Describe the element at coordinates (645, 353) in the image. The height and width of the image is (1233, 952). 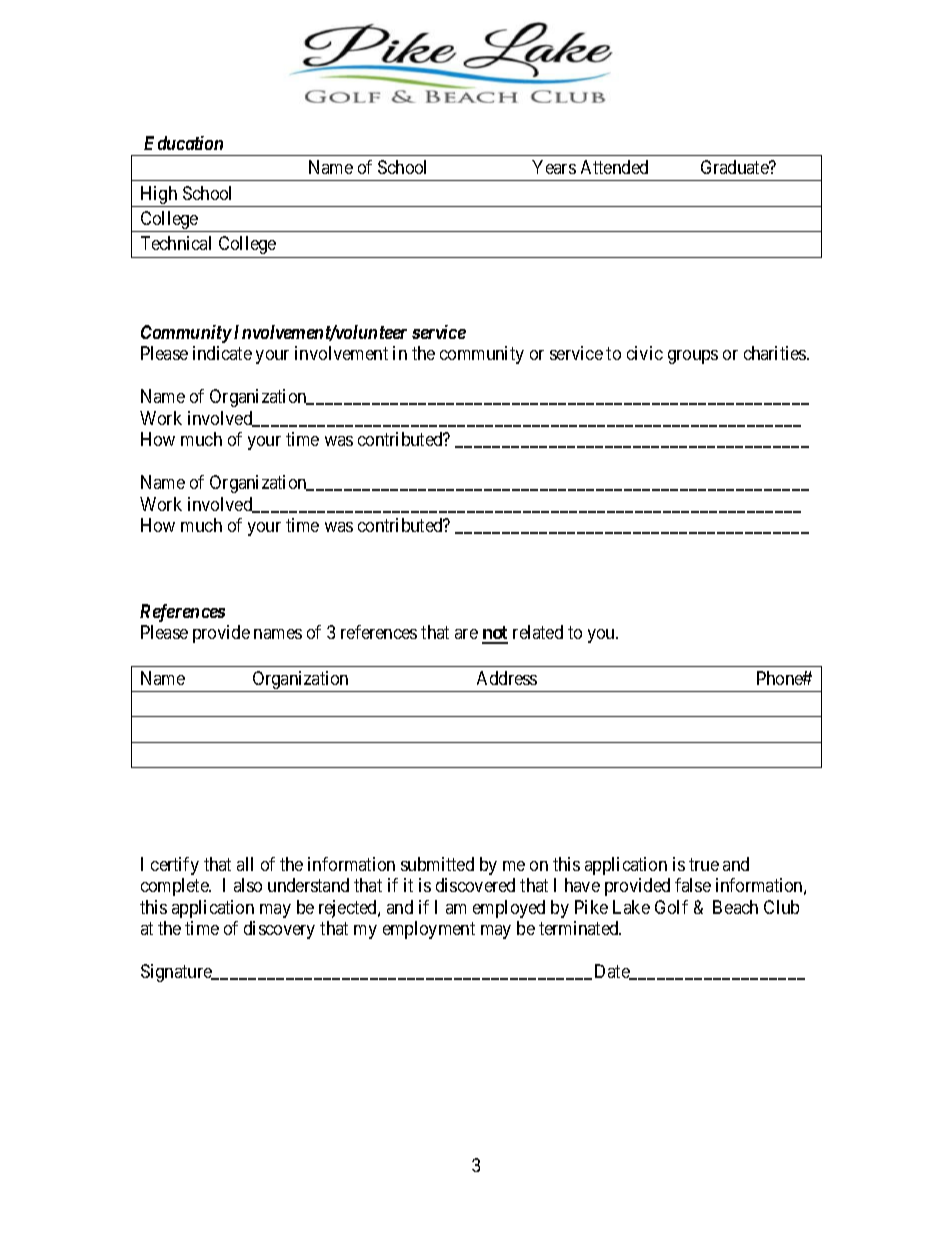
I see `civic` at that location.
